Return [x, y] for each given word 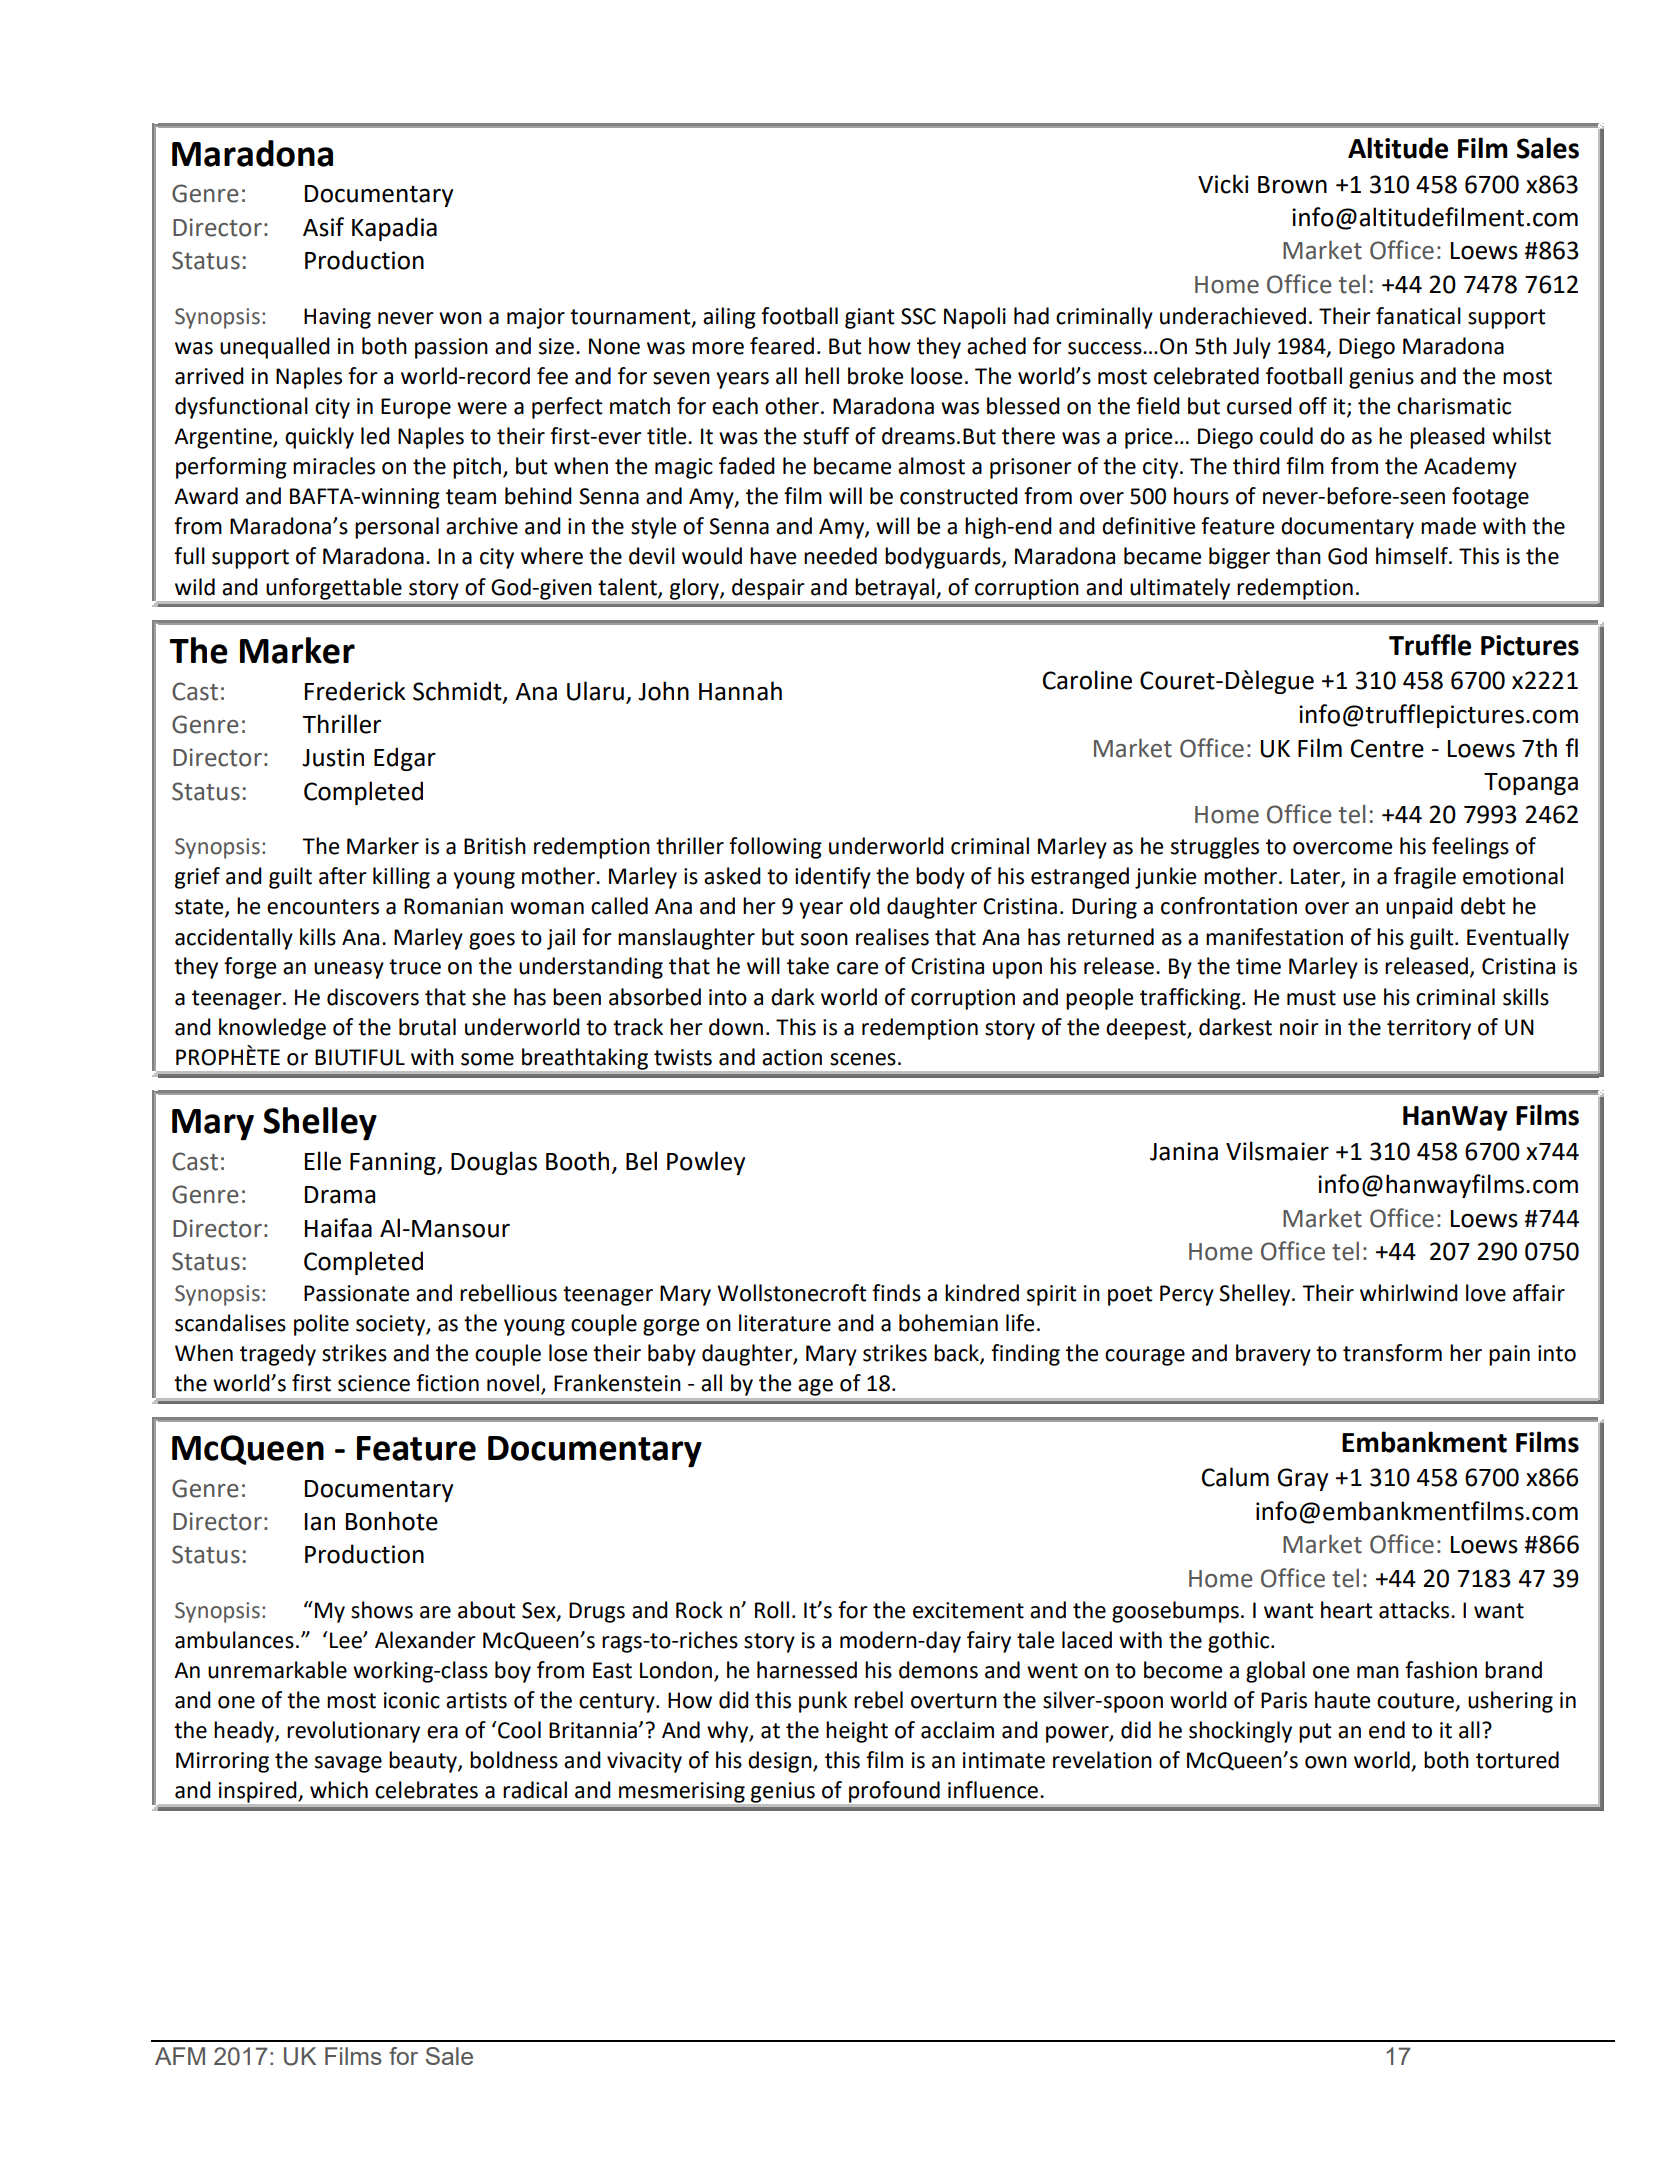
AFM [180, 2056]
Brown [1292, 185]
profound [894, 1792]
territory [1429, 1029]
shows [382, 1610]
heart [1347, 1610]
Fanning [394, 1163]
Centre [1387, 748]
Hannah [740, 691]
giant [870, 318]
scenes [863, 1059]
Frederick [355, 691]
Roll [772, 1610]
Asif [323, 227]
